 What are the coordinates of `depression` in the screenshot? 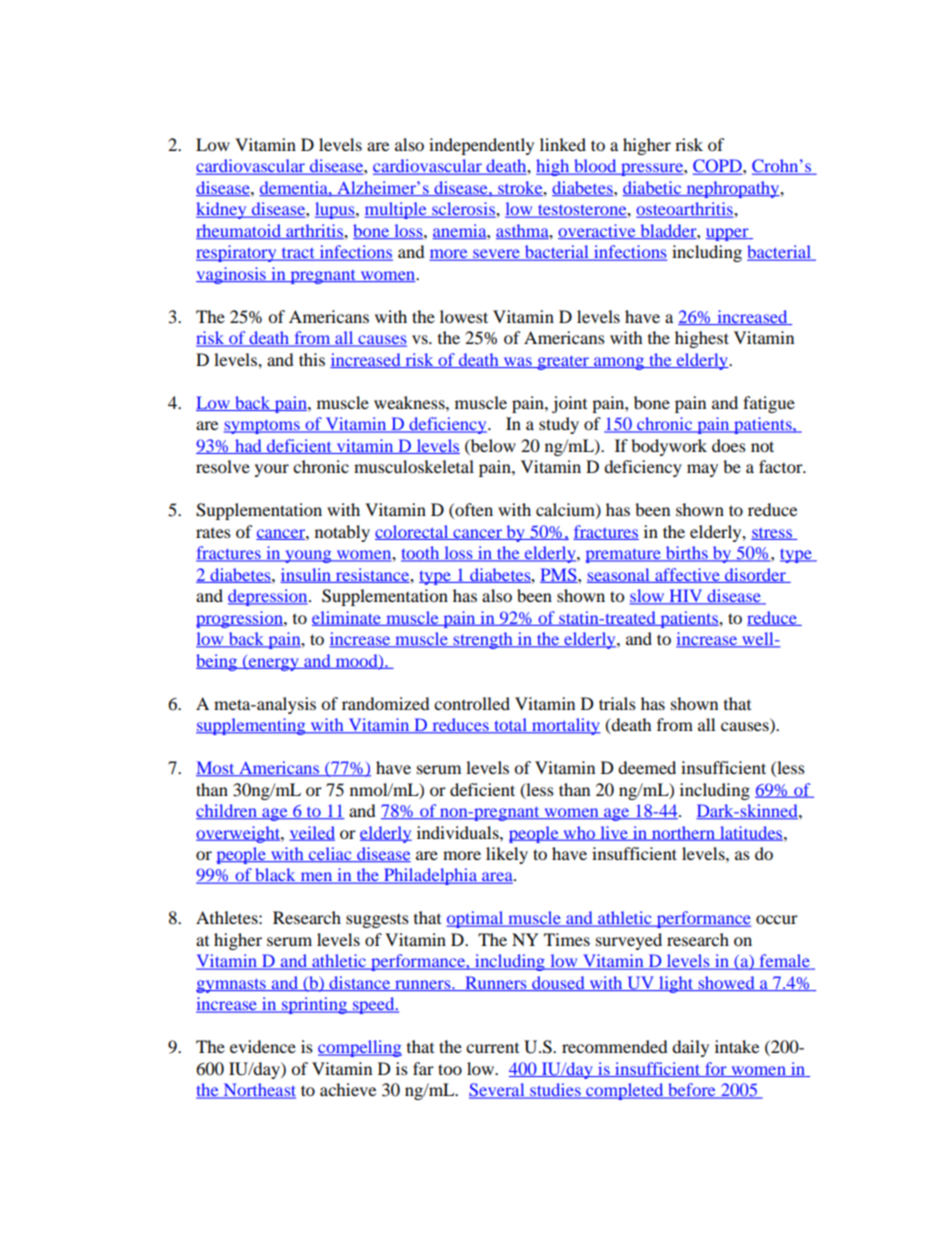 It's located at (269, 597).
